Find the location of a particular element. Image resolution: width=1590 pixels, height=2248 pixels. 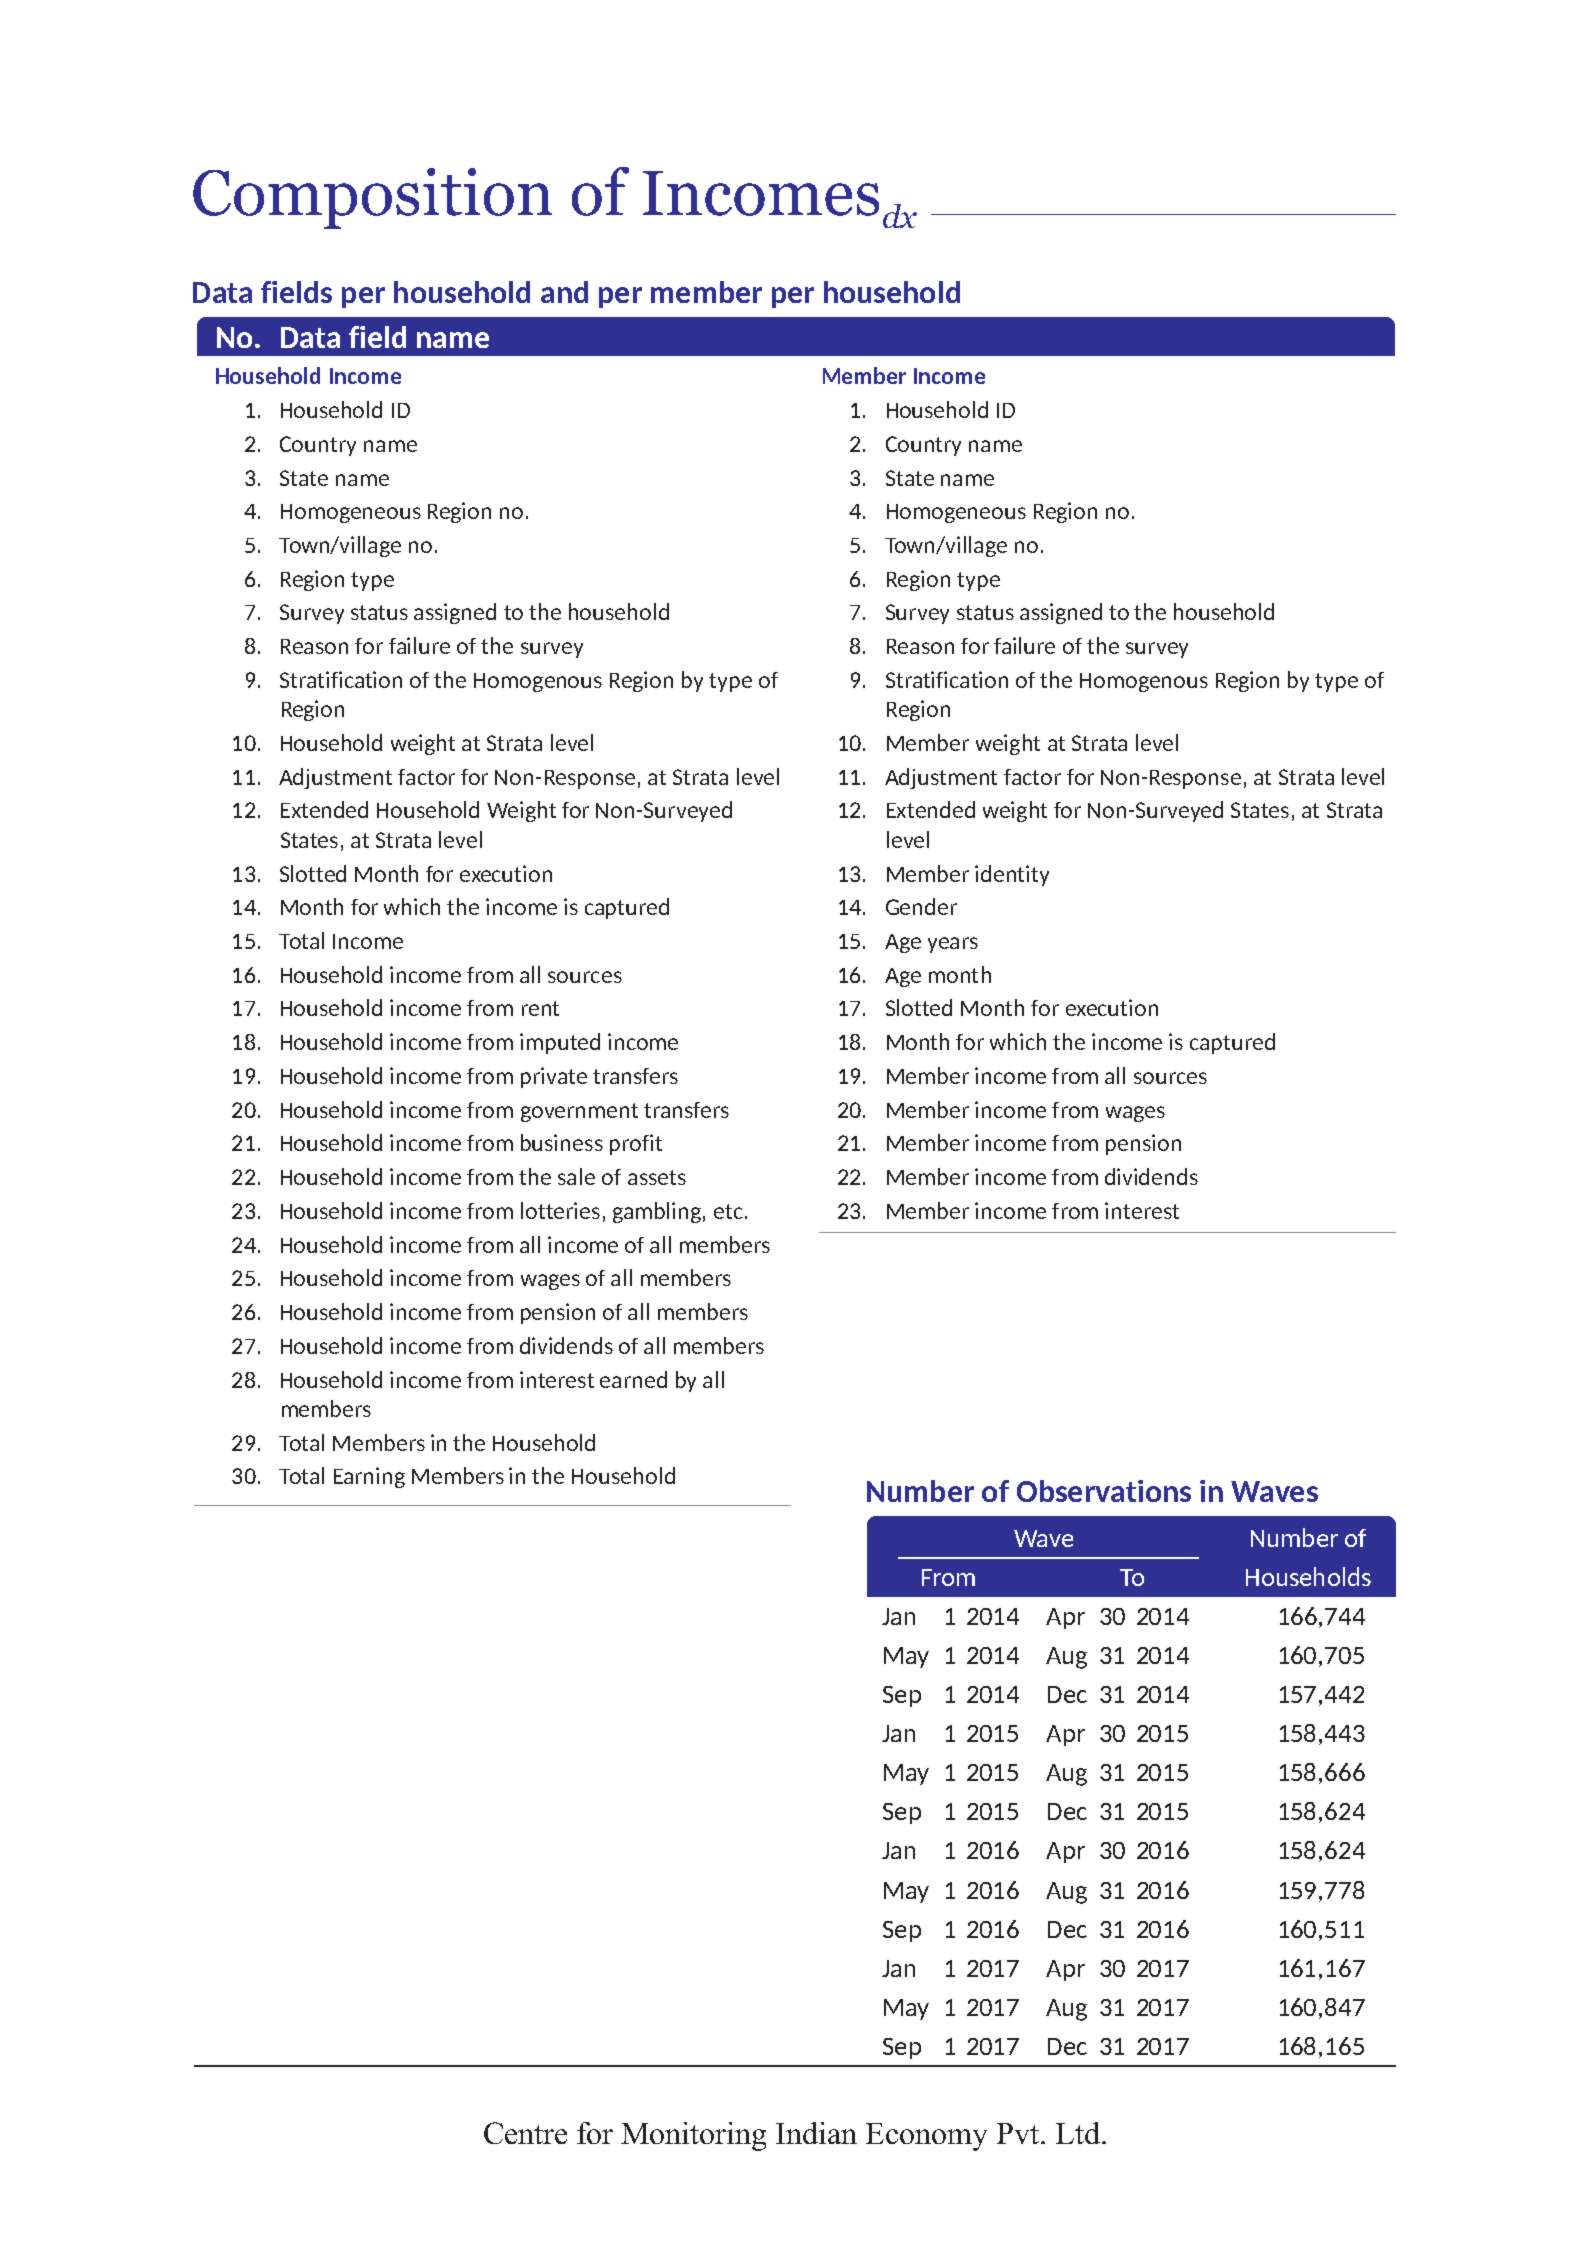

rent is located at coordinates (540, 1008).
